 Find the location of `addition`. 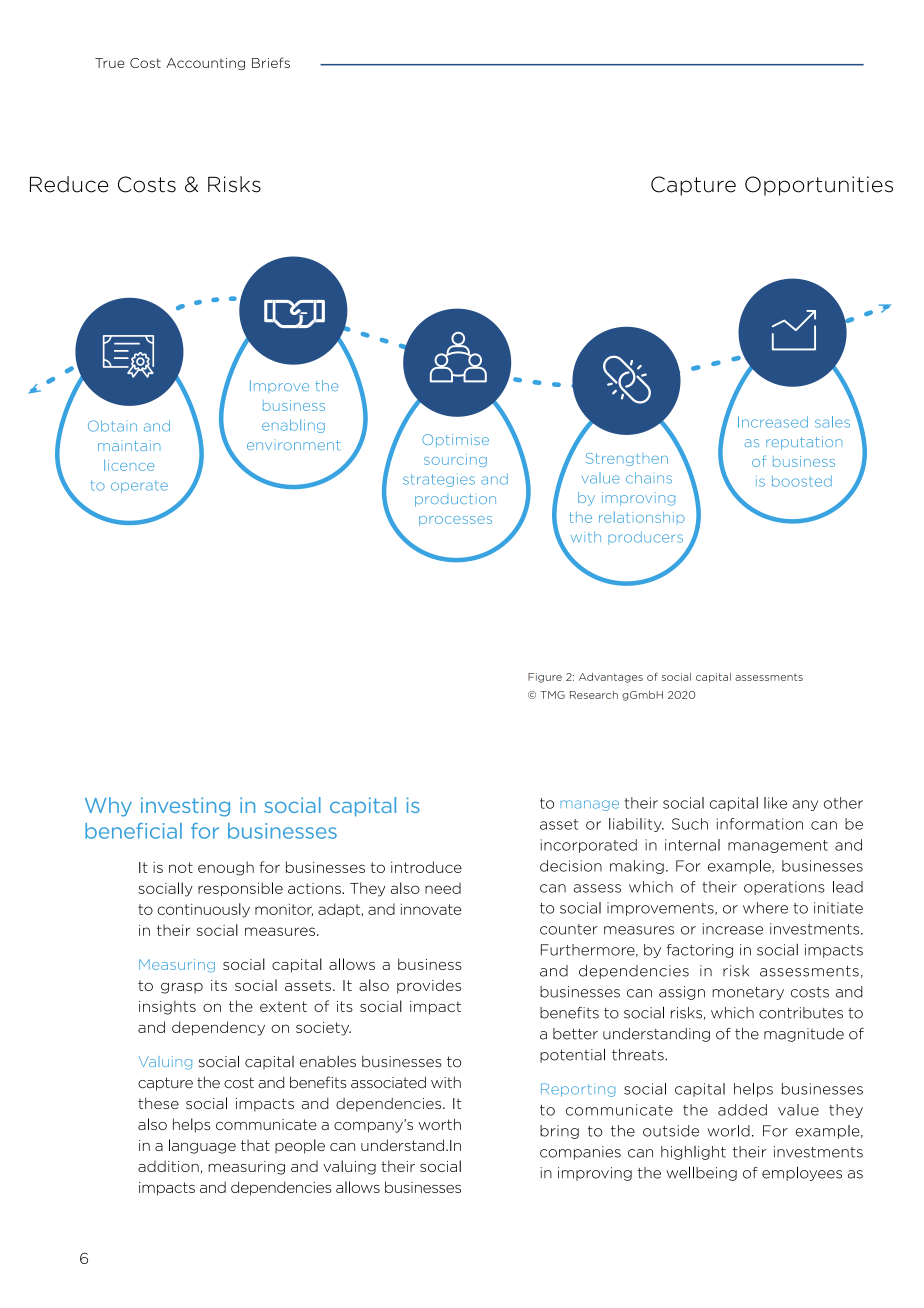

addition is located at coordinates (168, 1166).
